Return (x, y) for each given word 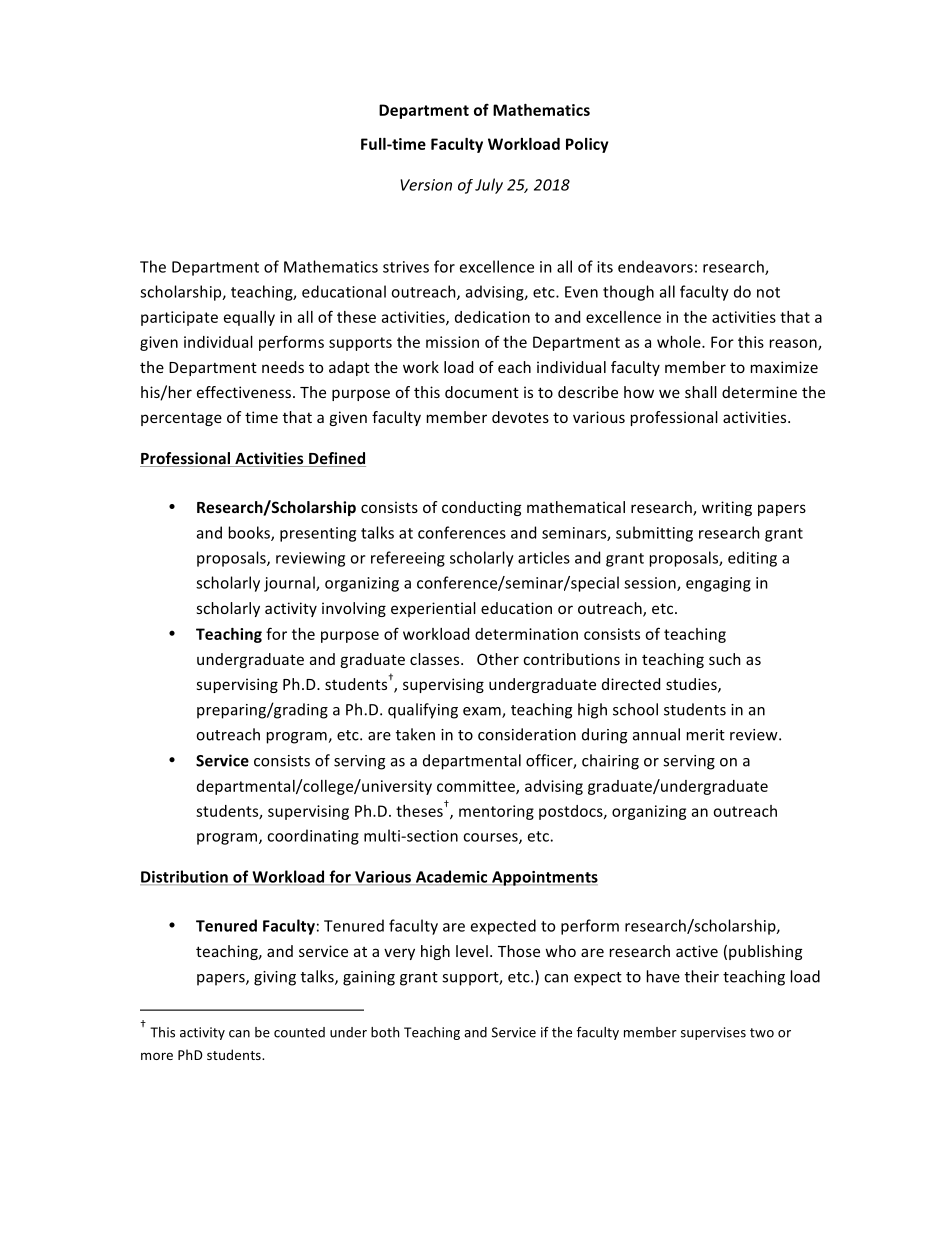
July (489, 186)
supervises (713, 1033)
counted (299, 1032)
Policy (587, 145)
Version (426, 185)
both (385, 1032)
